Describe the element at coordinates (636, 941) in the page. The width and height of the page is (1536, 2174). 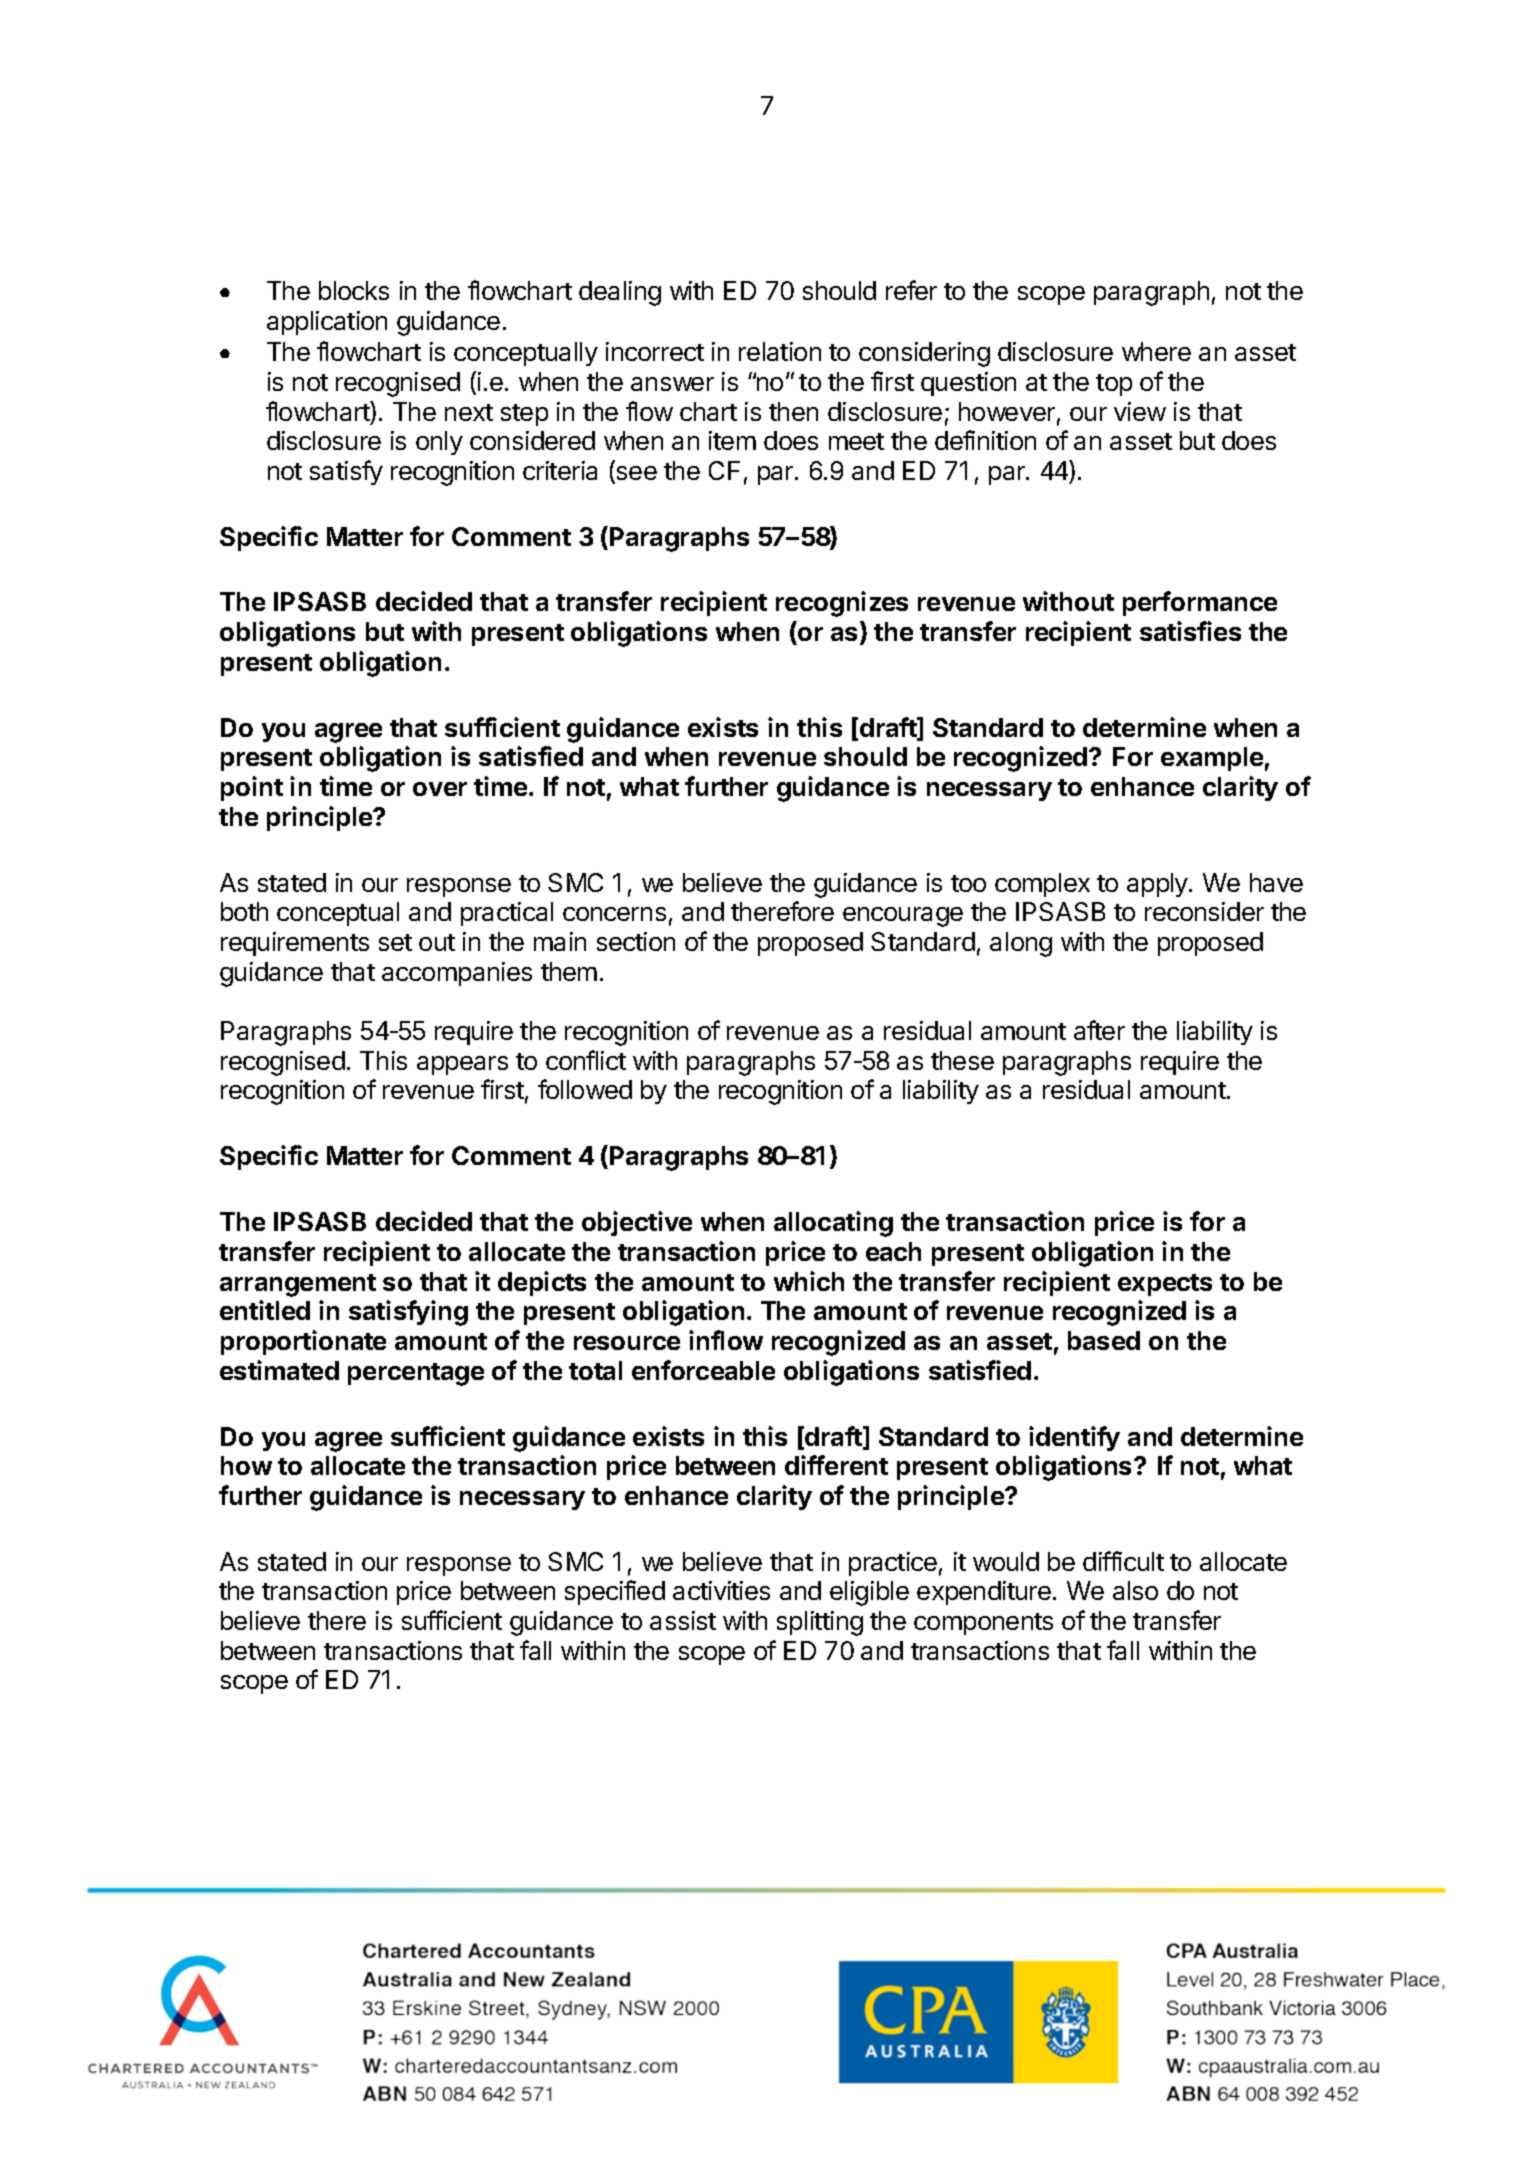
I see `section` at that location.
